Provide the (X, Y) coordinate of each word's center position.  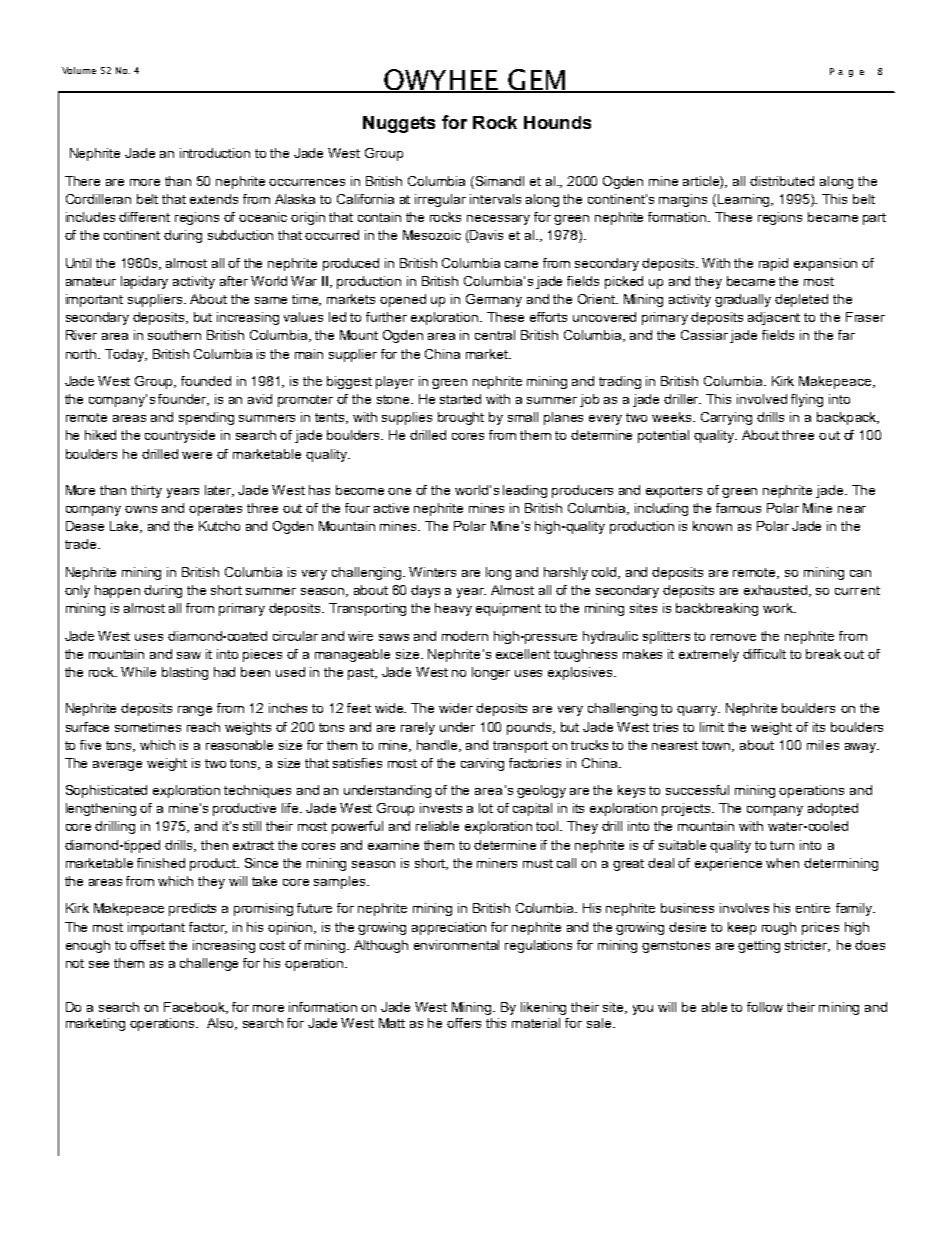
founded (206, 381)
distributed (782, 181)
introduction (215, 153)
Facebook (196, 1008)
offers (464, 1023)
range (195, 711)
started (460, 399)
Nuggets (399, 124)
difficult (764, 654)
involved (762, 399)
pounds (531, 728)
